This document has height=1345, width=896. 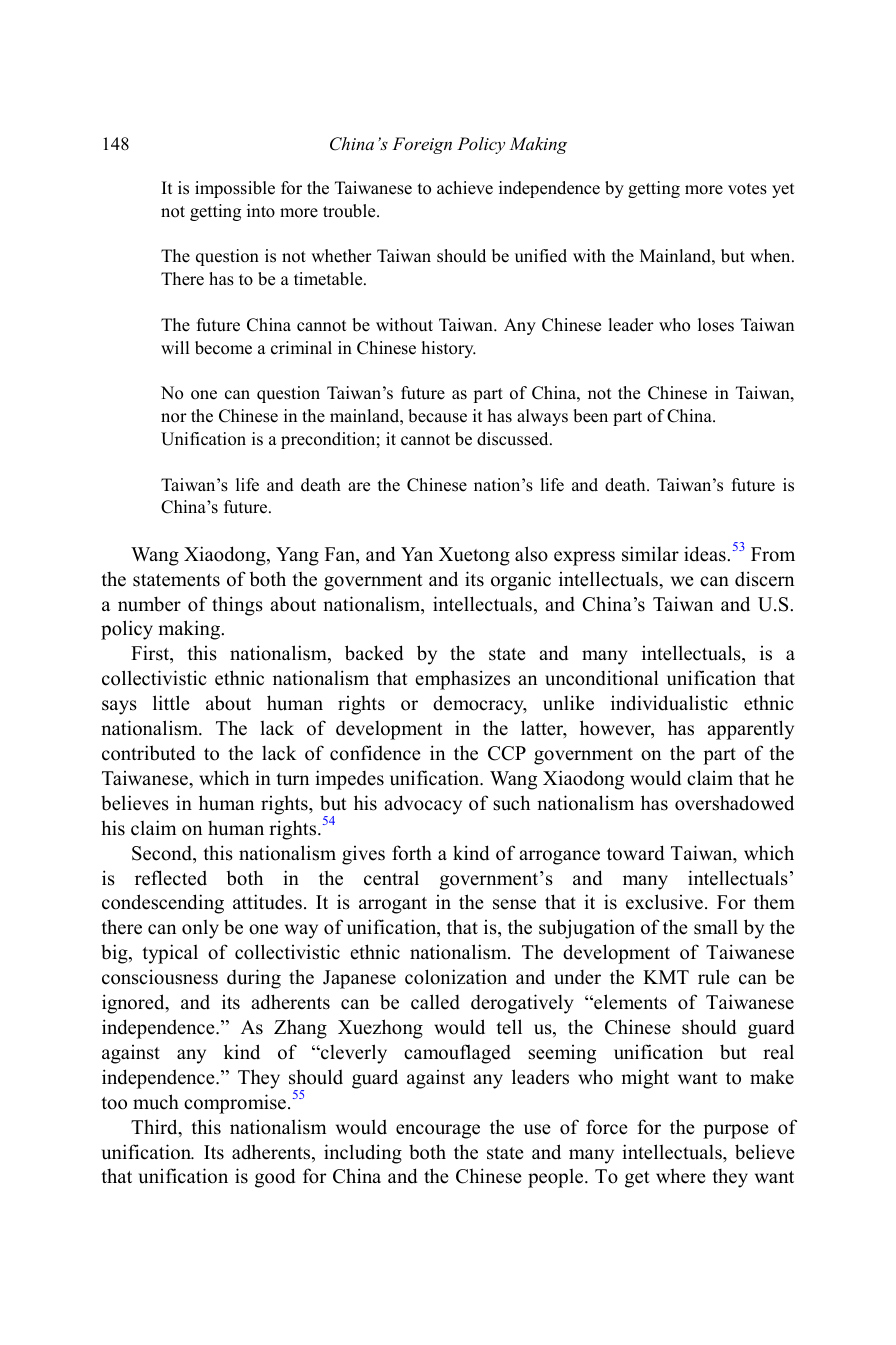 What do you see at coordinates (235, 189) in the document?
I see `impossible` at bounding box center [235, 189].
